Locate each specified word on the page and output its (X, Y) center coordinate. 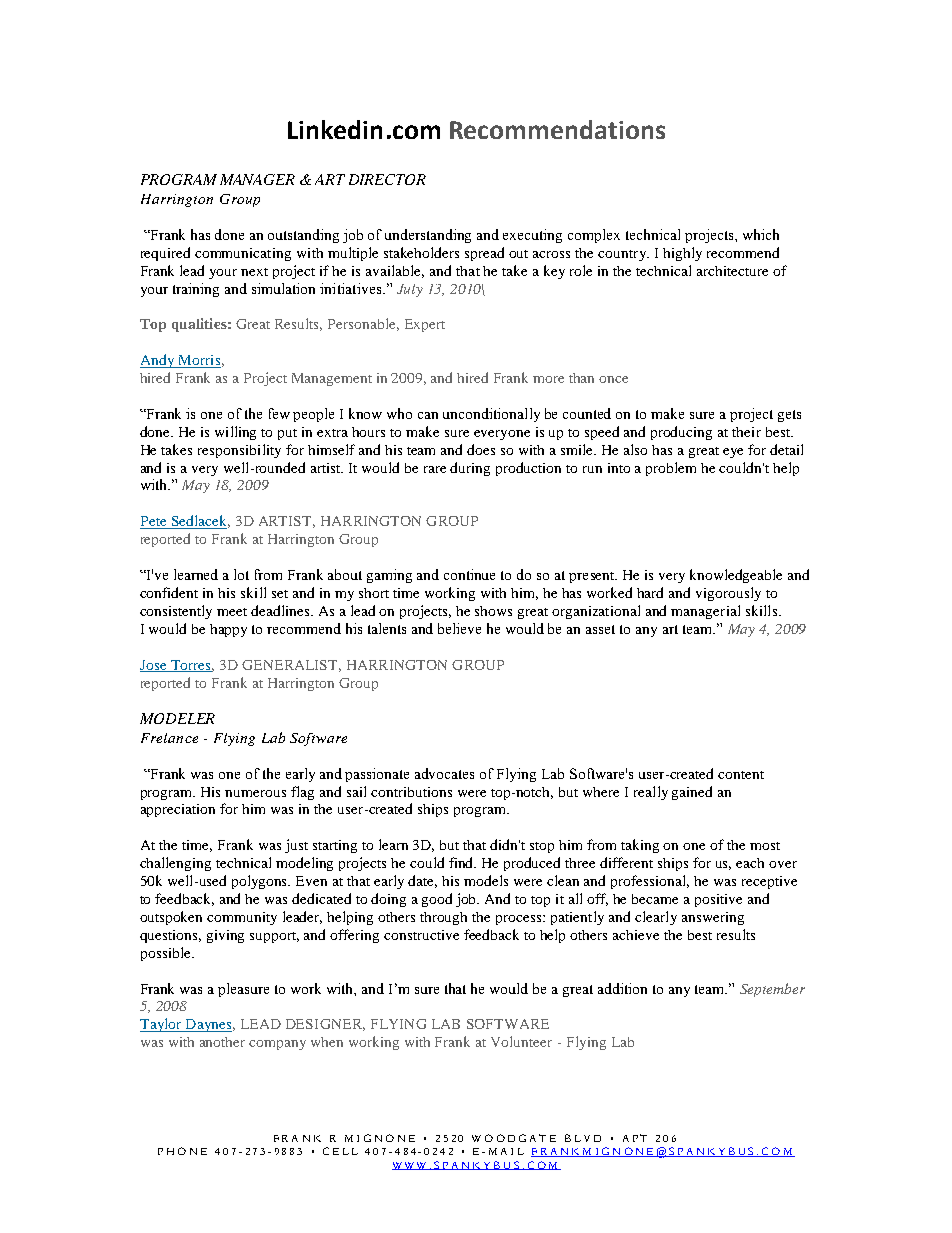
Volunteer (521, 1041)
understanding (428, 236)
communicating (243, 254)
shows (493, 611)
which (761, 234)
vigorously (728, 594)
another (222, 1042)
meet (232, 612)
